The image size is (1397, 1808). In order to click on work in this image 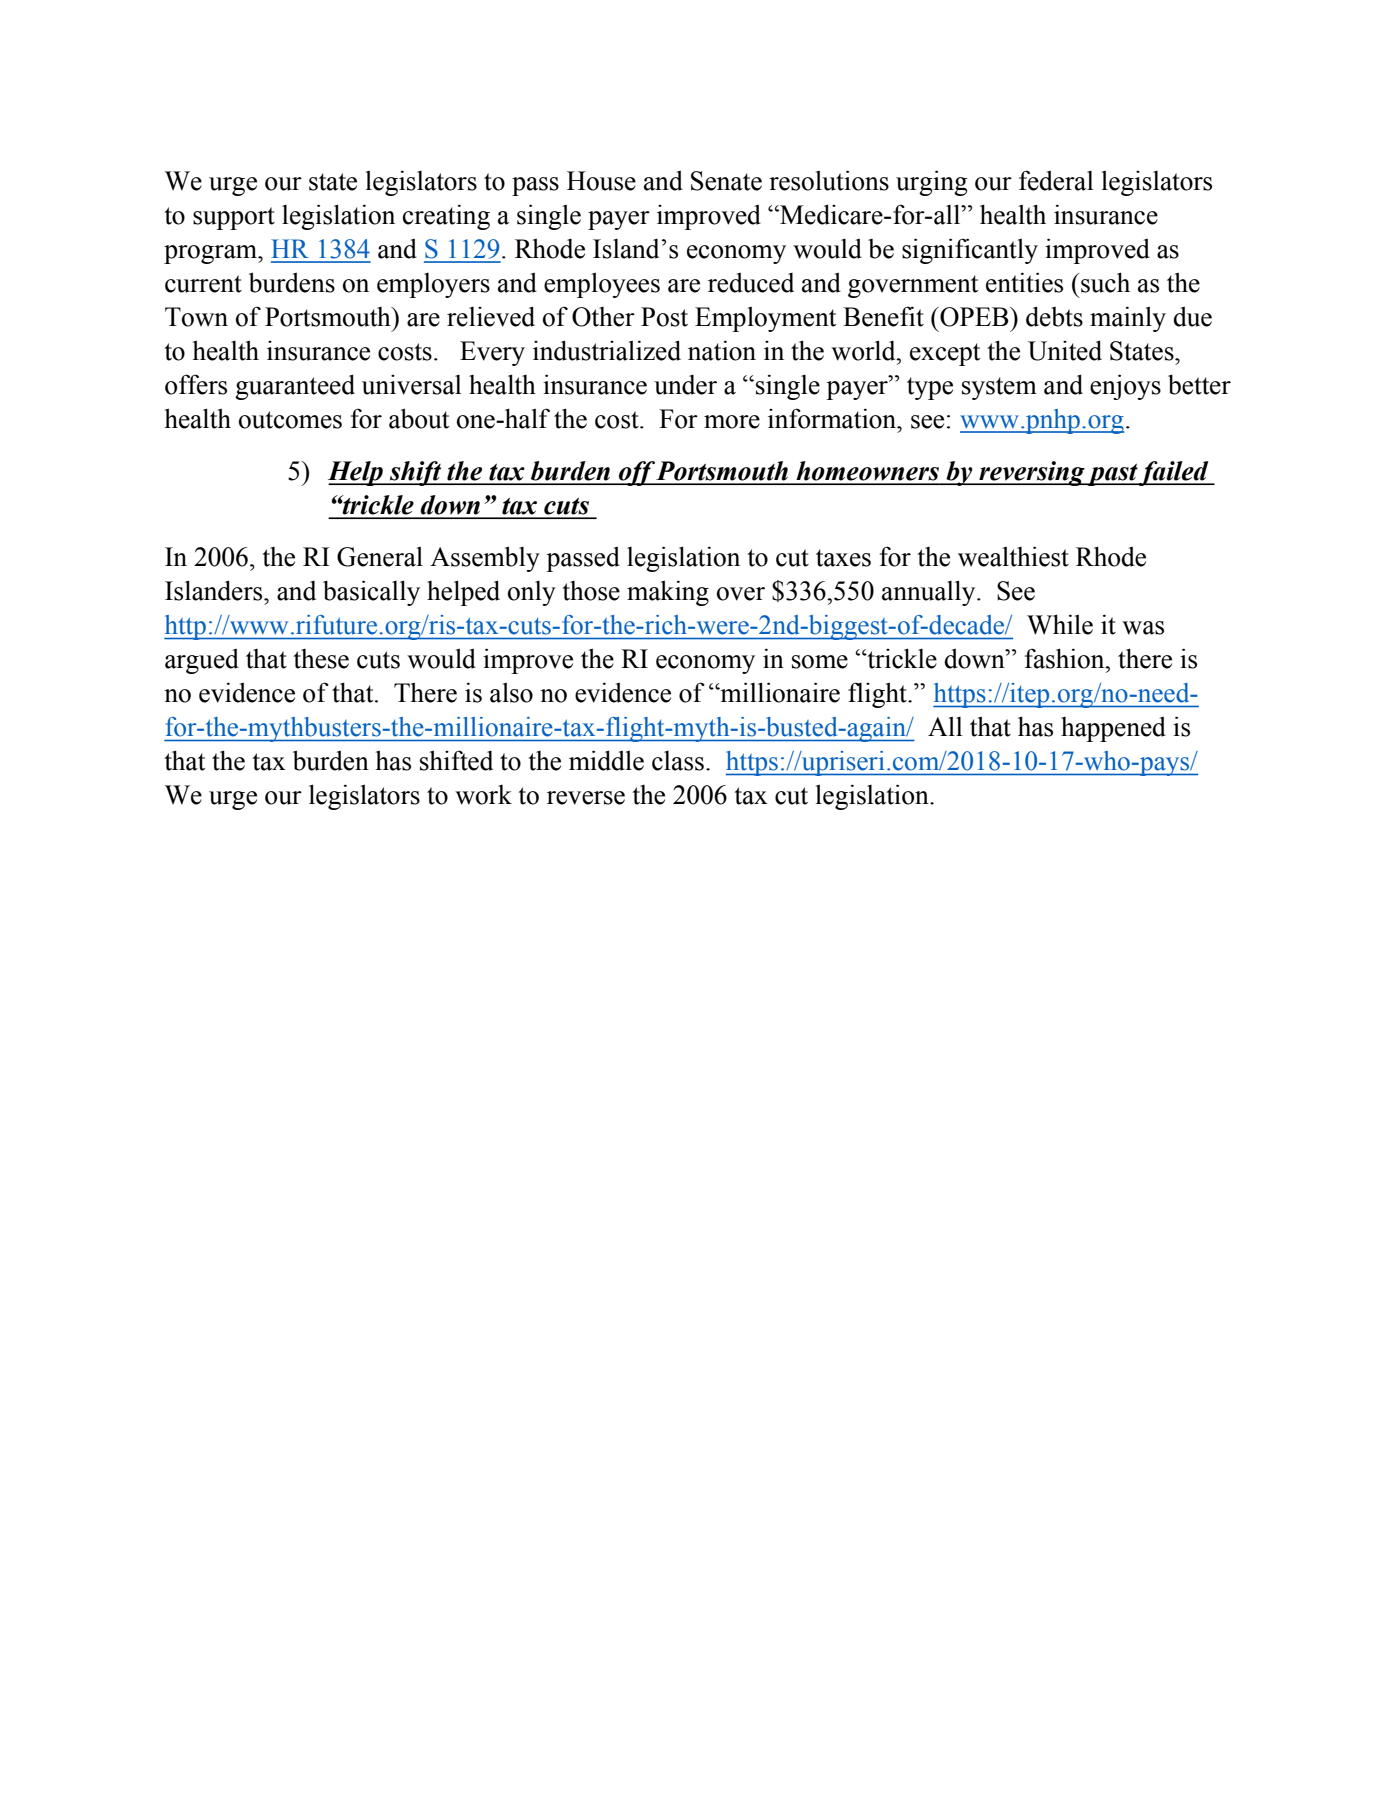, I will do `click(483, 795)`.
